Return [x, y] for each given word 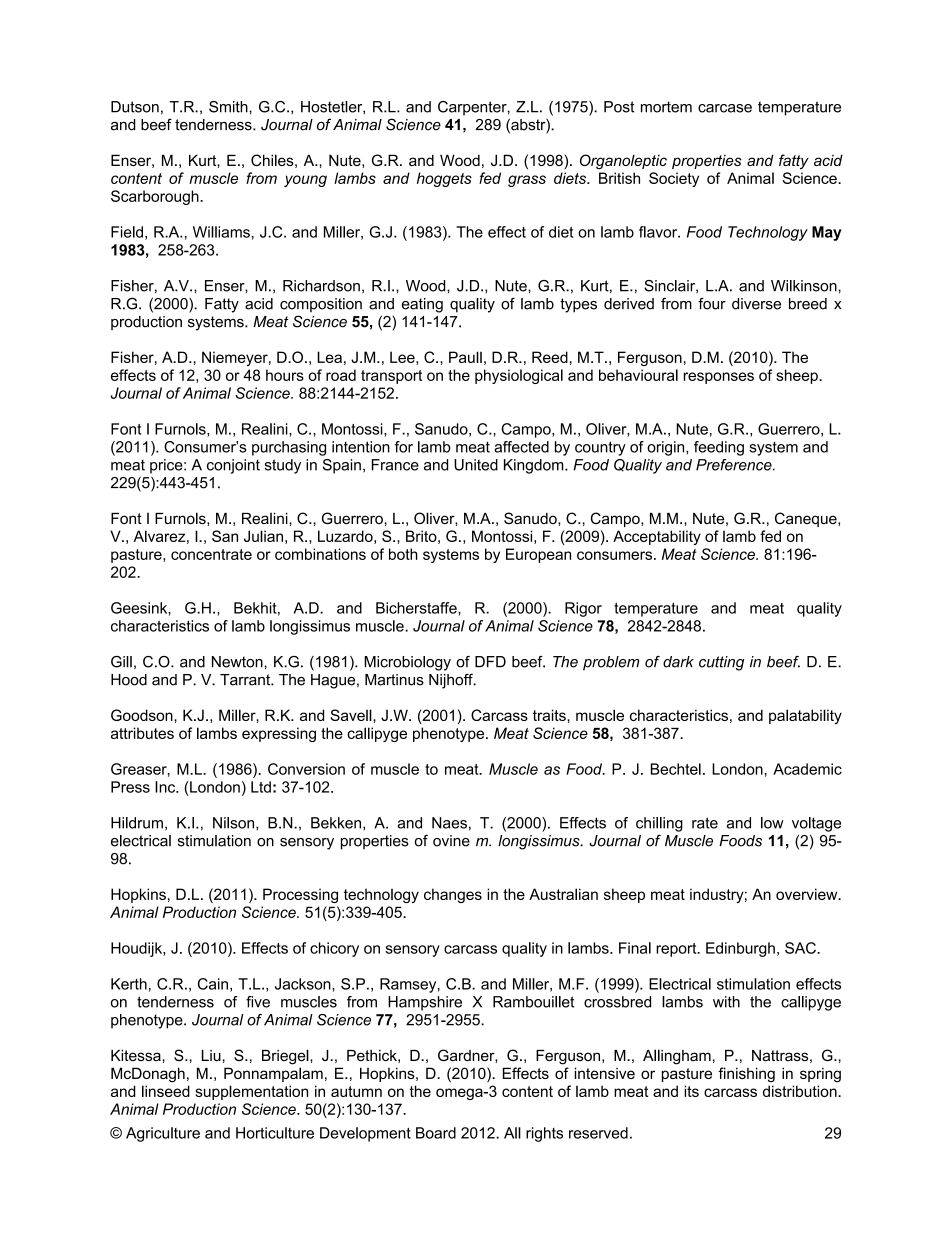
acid [828, 160]
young [305, 181]
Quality [638, 466]
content [136, 178]
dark [678, 662]
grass [527, 181]
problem [611, 663]
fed [490, 178]
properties [707, 162]
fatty [794, 162]
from [261, 178]
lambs [355, 178]
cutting [721, 663]
